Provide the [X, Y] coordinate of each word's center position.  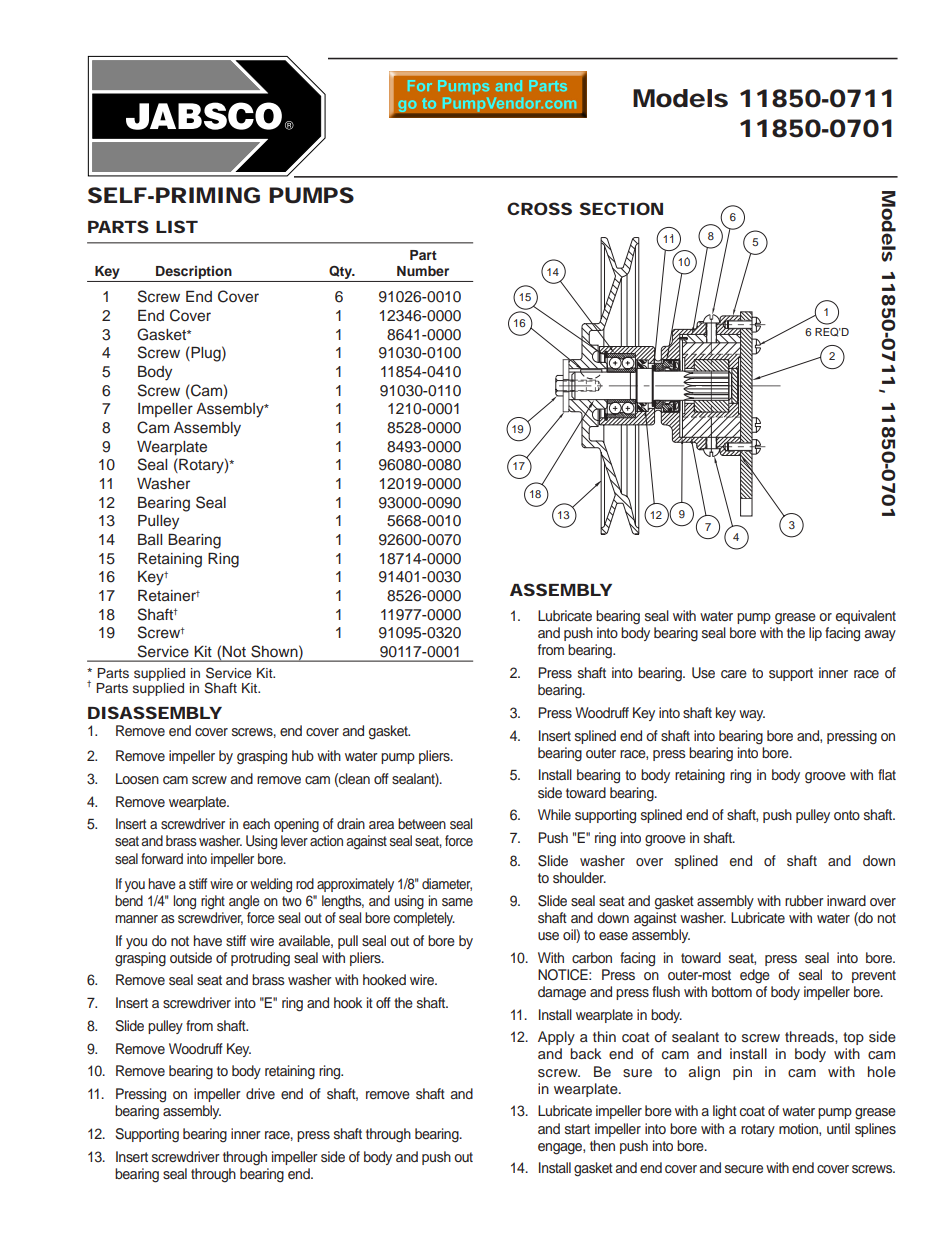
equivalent [866, 617]
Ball [150, 539]
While [554, 814]
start [577, 1129]
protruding [260, 959]
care [734, 674]
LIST [176, 226]
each [256, 823]
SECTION [621, 208]
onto [847, 815]
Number [423, 271]
